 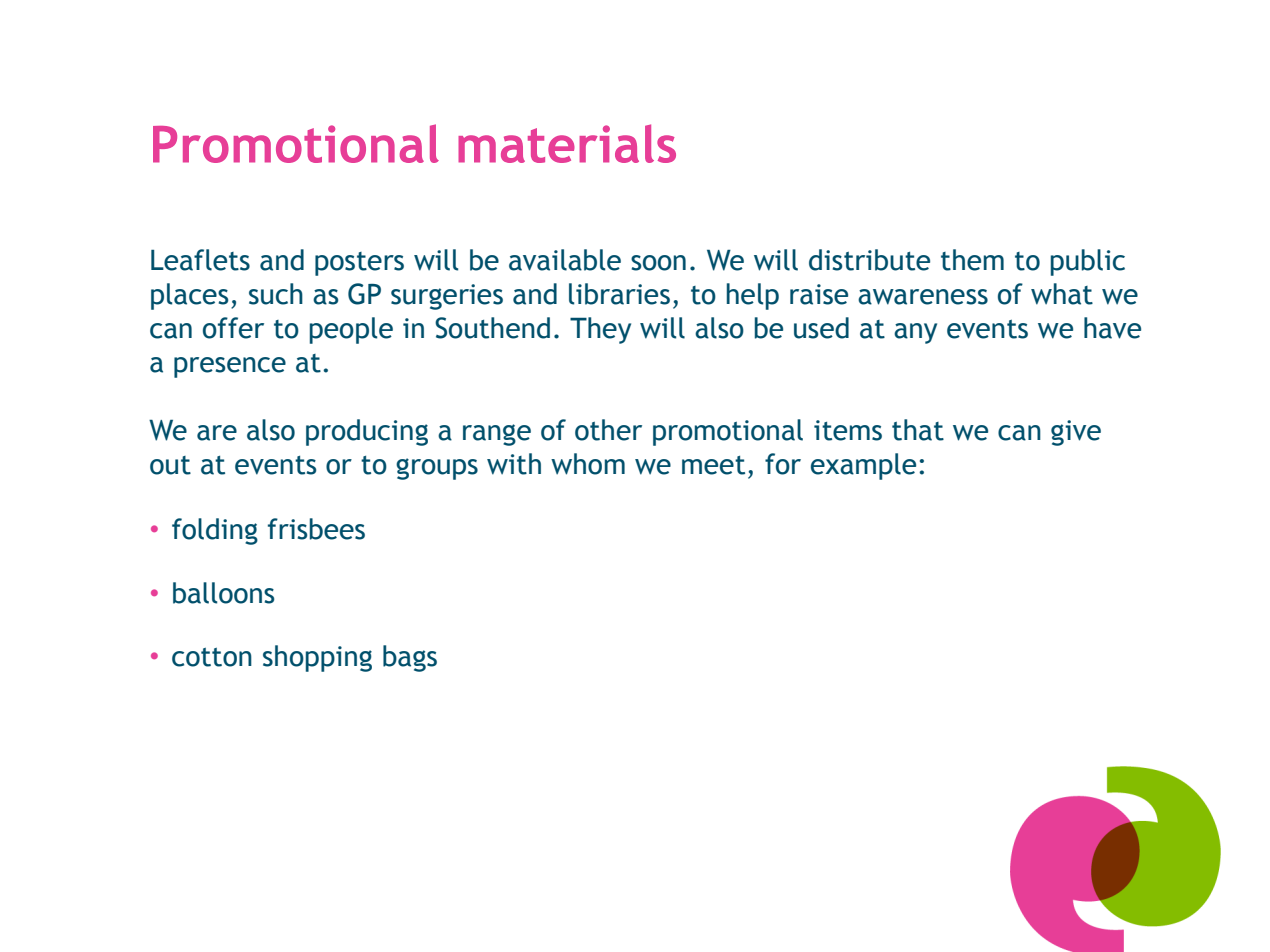 What do you see at coordinates (915, 333) in the screenshot?
I see `any` at bounding box center [915, 333].
